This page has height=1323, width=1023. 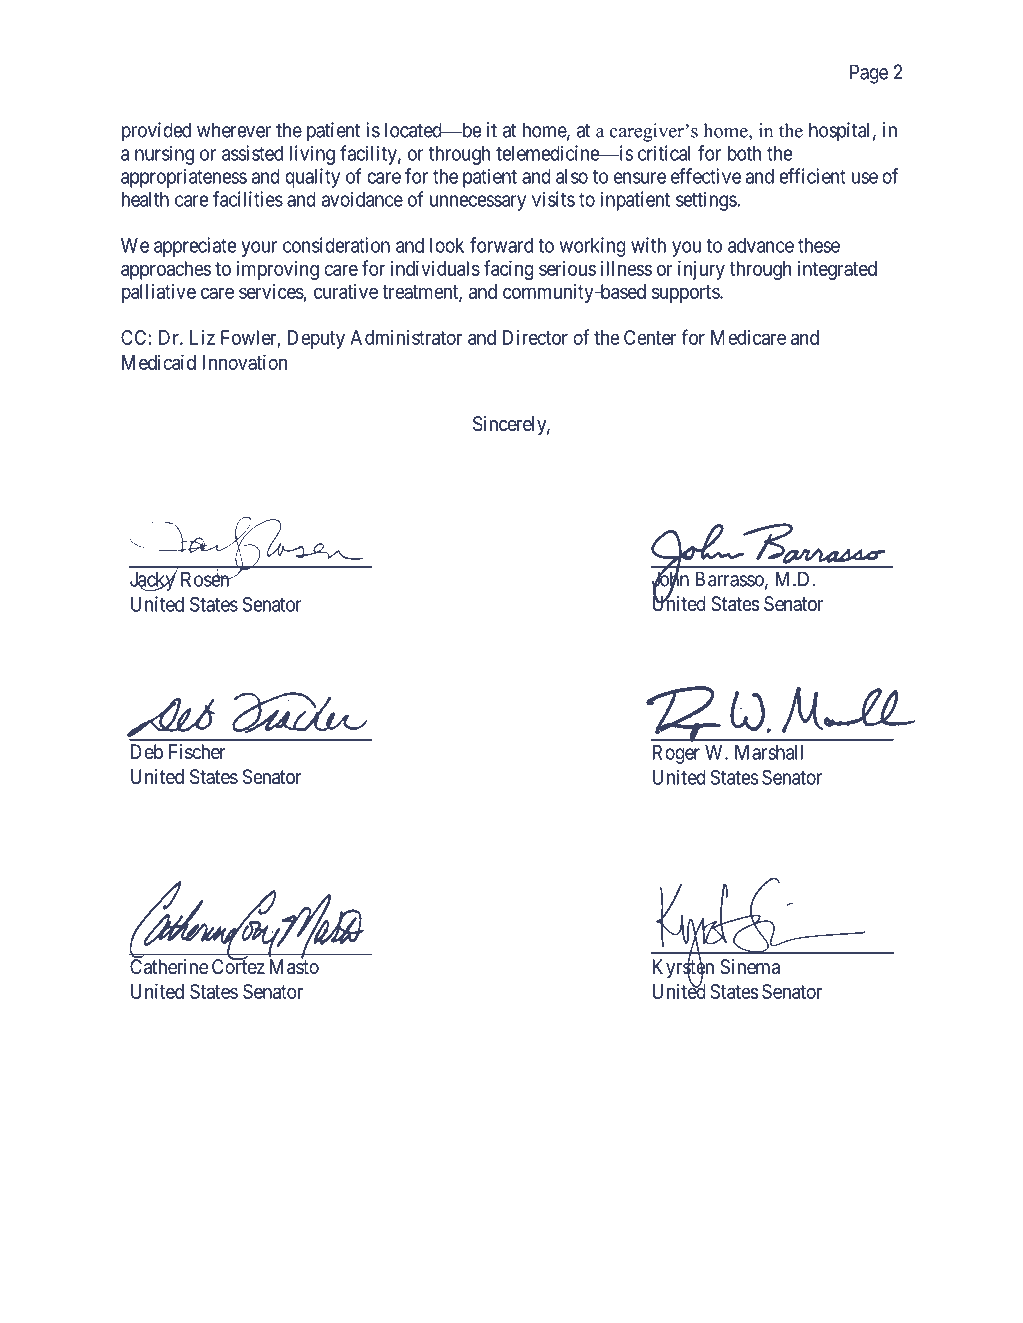 I want to click on Director, so click(x=535, y=337).
